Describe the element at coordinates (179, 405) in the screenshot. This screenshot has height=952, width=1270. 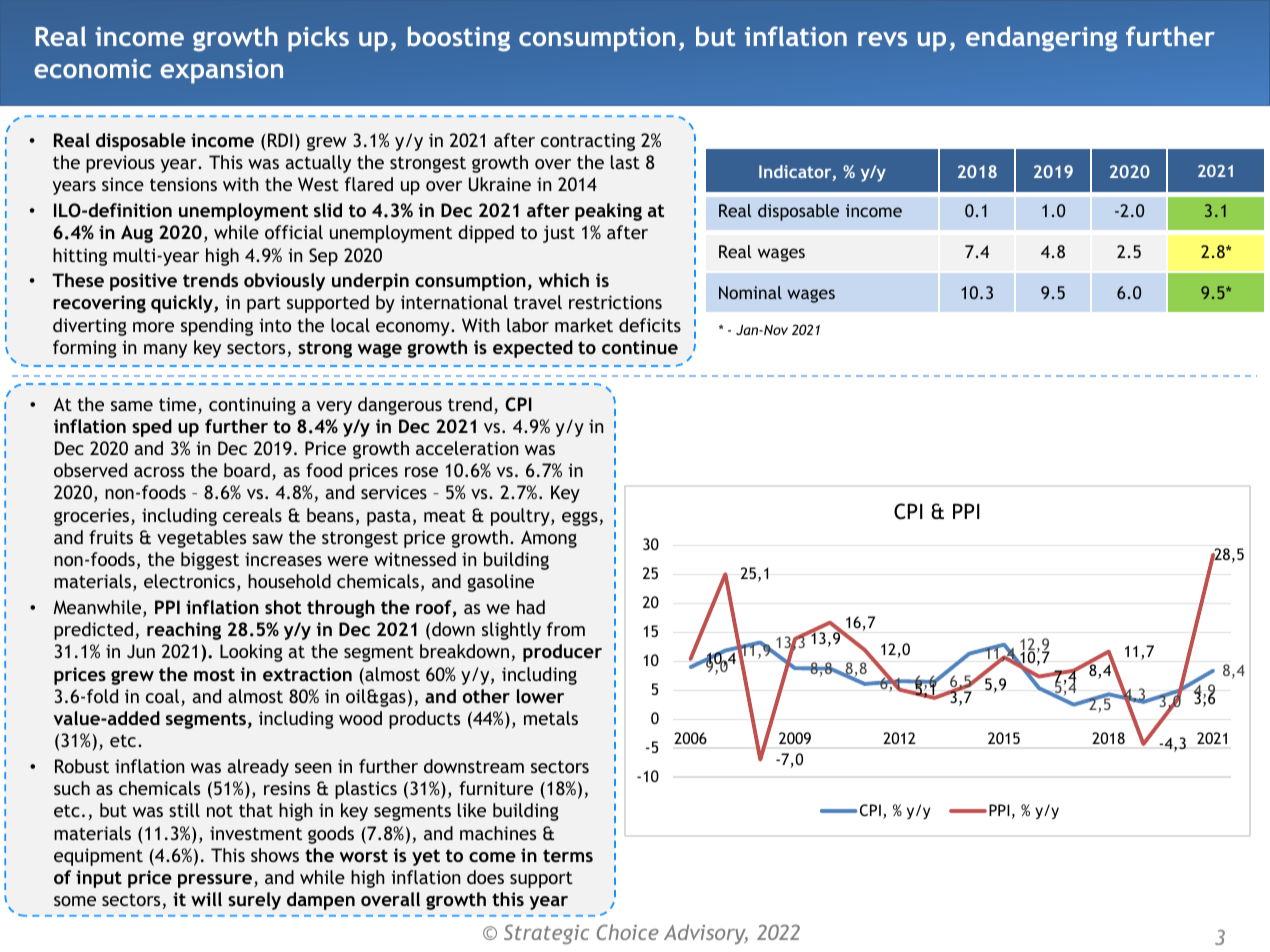
I see `time` at that location.
